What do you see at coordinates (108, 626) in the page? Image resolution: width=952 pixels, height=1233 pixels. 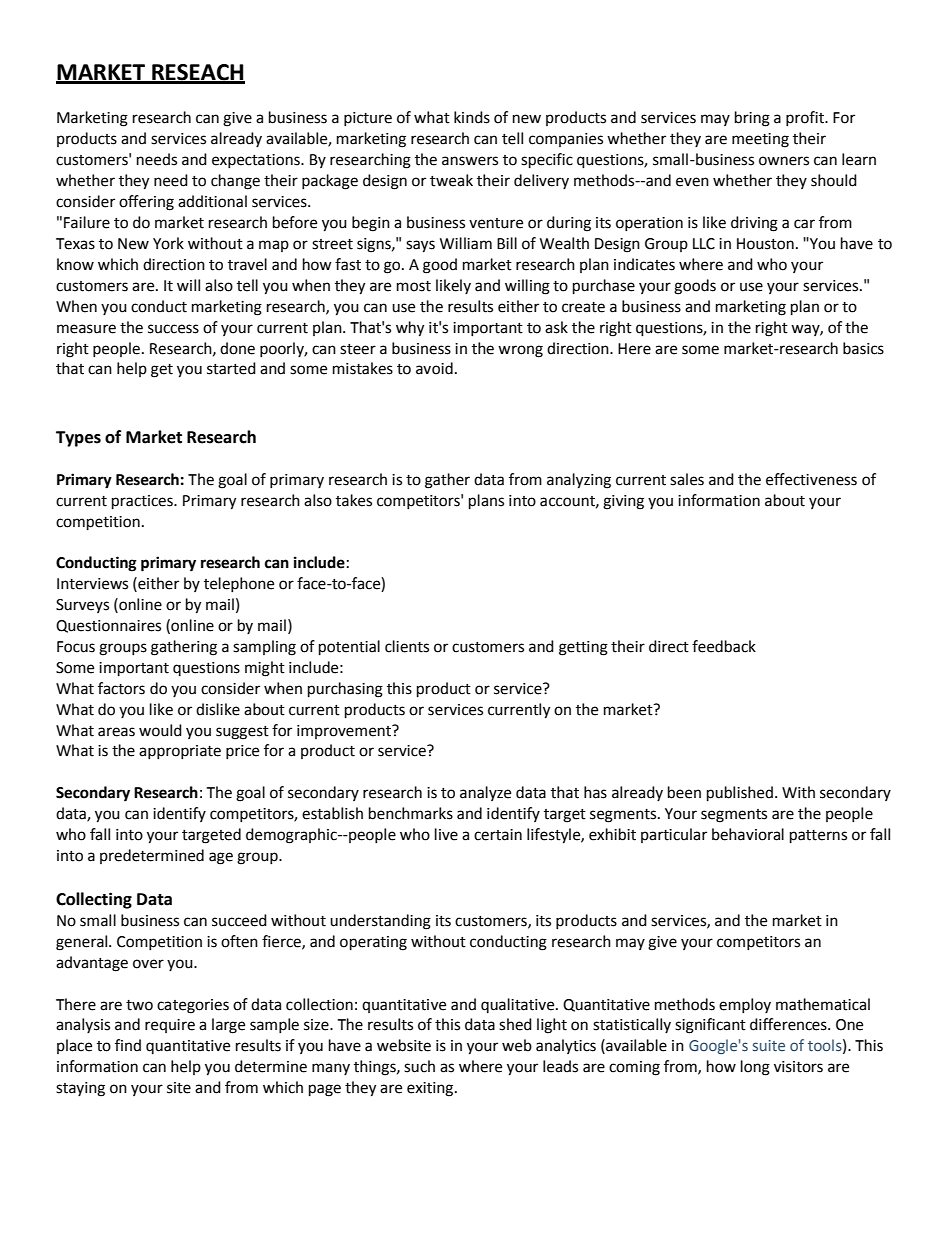 I see `Questionnaires` at bounding box center [108, 626].
